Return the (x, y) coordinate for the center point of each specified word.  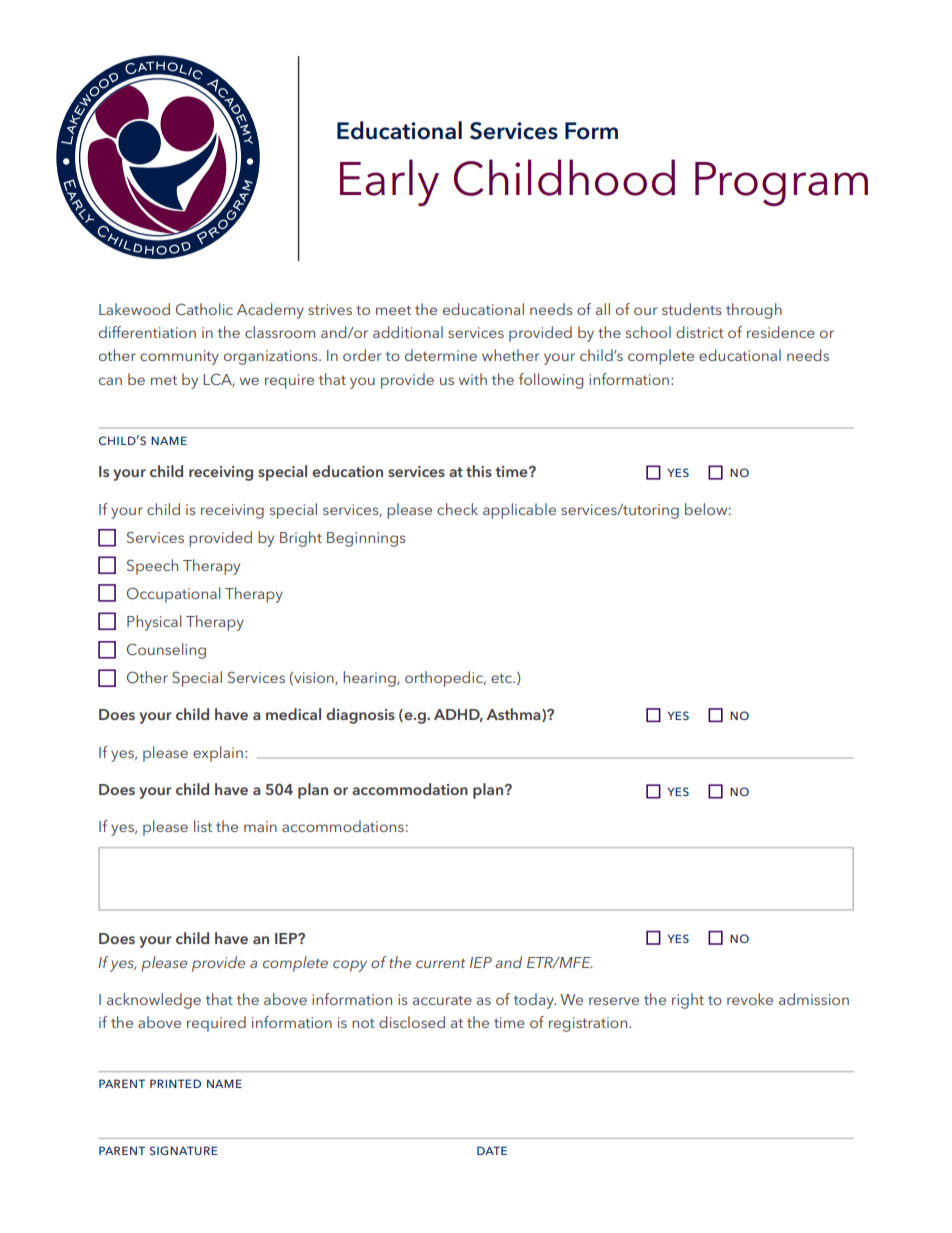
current (441, 963)
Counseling (166, 651)
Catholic (204, 309)
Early (389, 182)
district (700, 332)
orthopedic (445, 679)
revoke (750, 999)
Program (781, 184)
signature (184, 1150)
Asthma (514, 715)
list (203, 826)
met (164, 380)
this (479, 471)
